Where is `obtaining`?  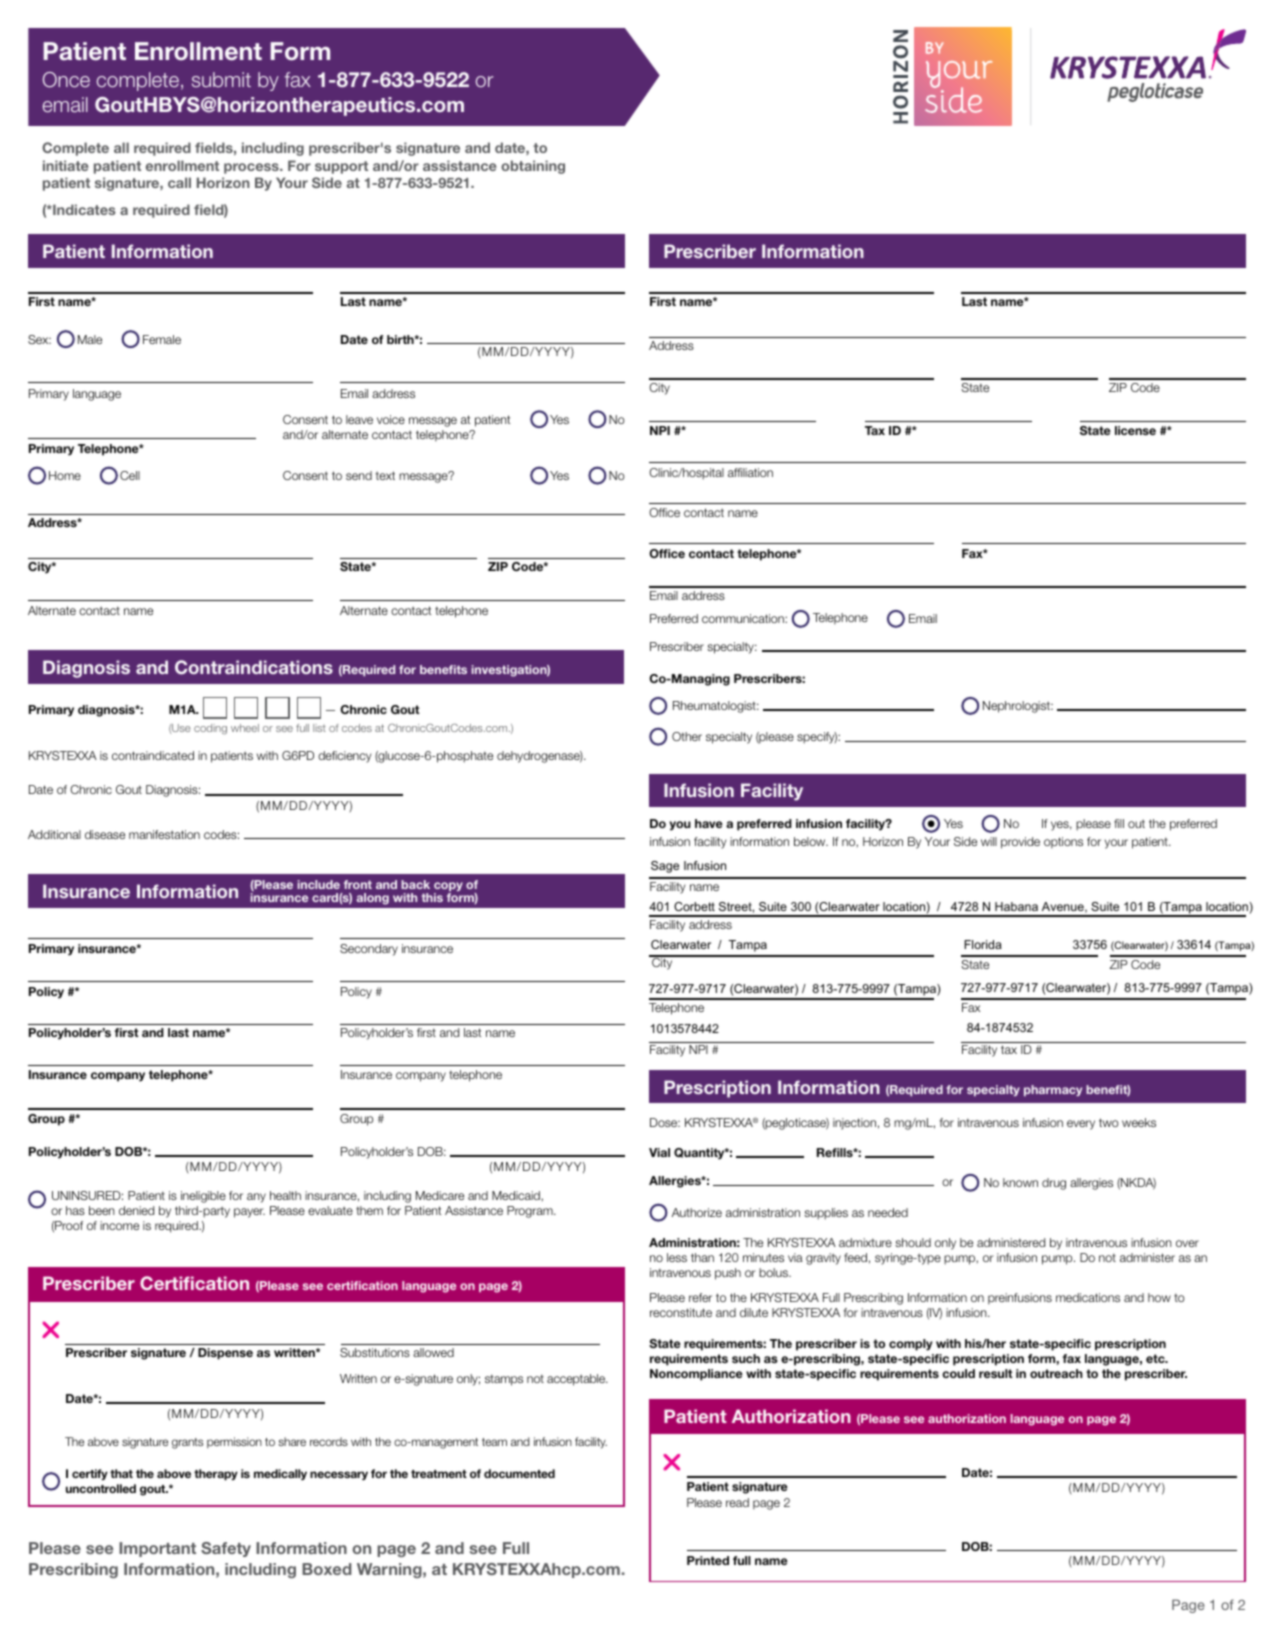 obtaining is located at coordinates (533, 167).
